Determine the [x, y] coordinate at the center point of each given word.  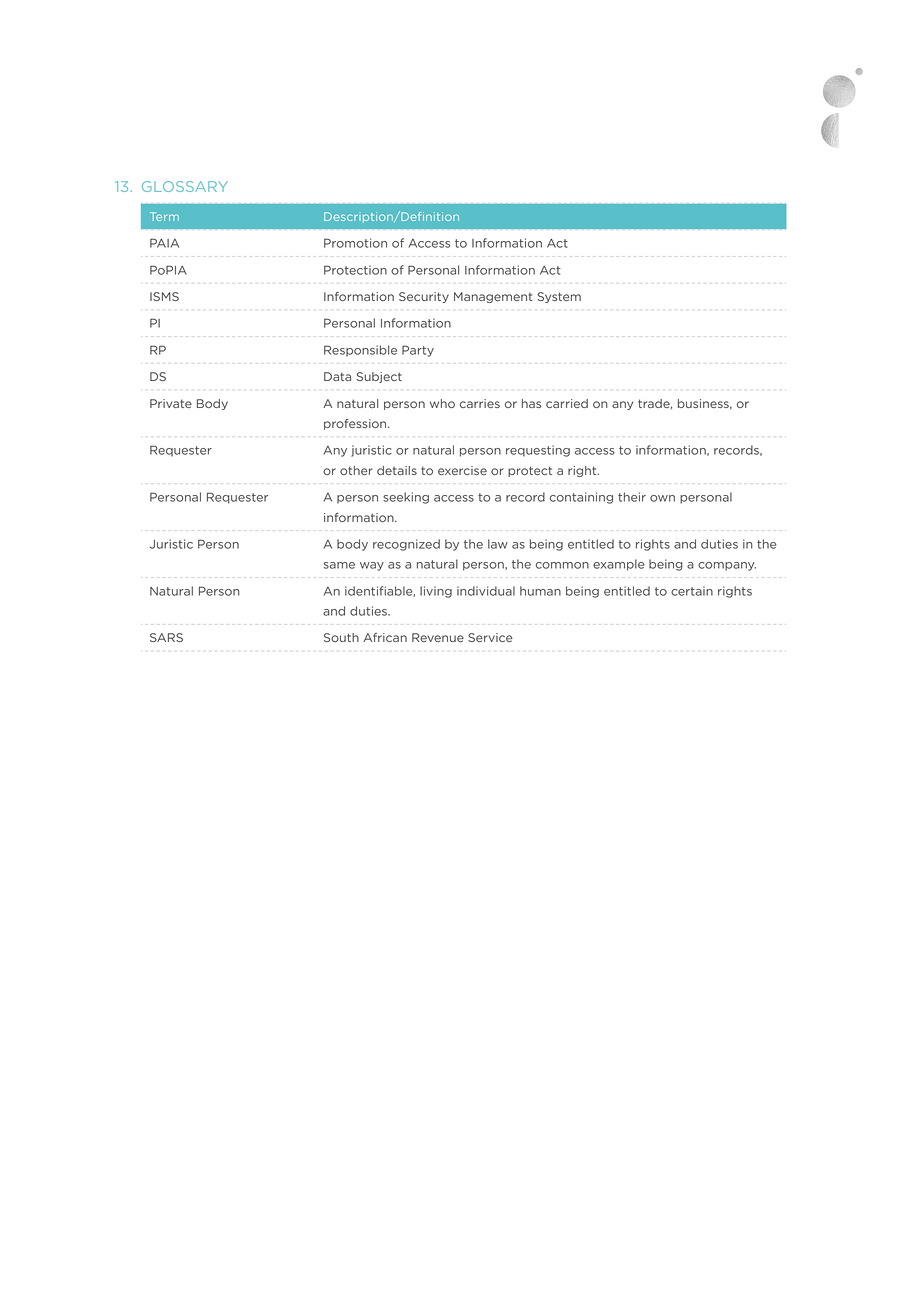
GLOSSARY [185, 186]
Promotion [355, 243]
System [559, 297]
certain [692, 591]
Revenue [438, 637]
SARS [166, 637]
